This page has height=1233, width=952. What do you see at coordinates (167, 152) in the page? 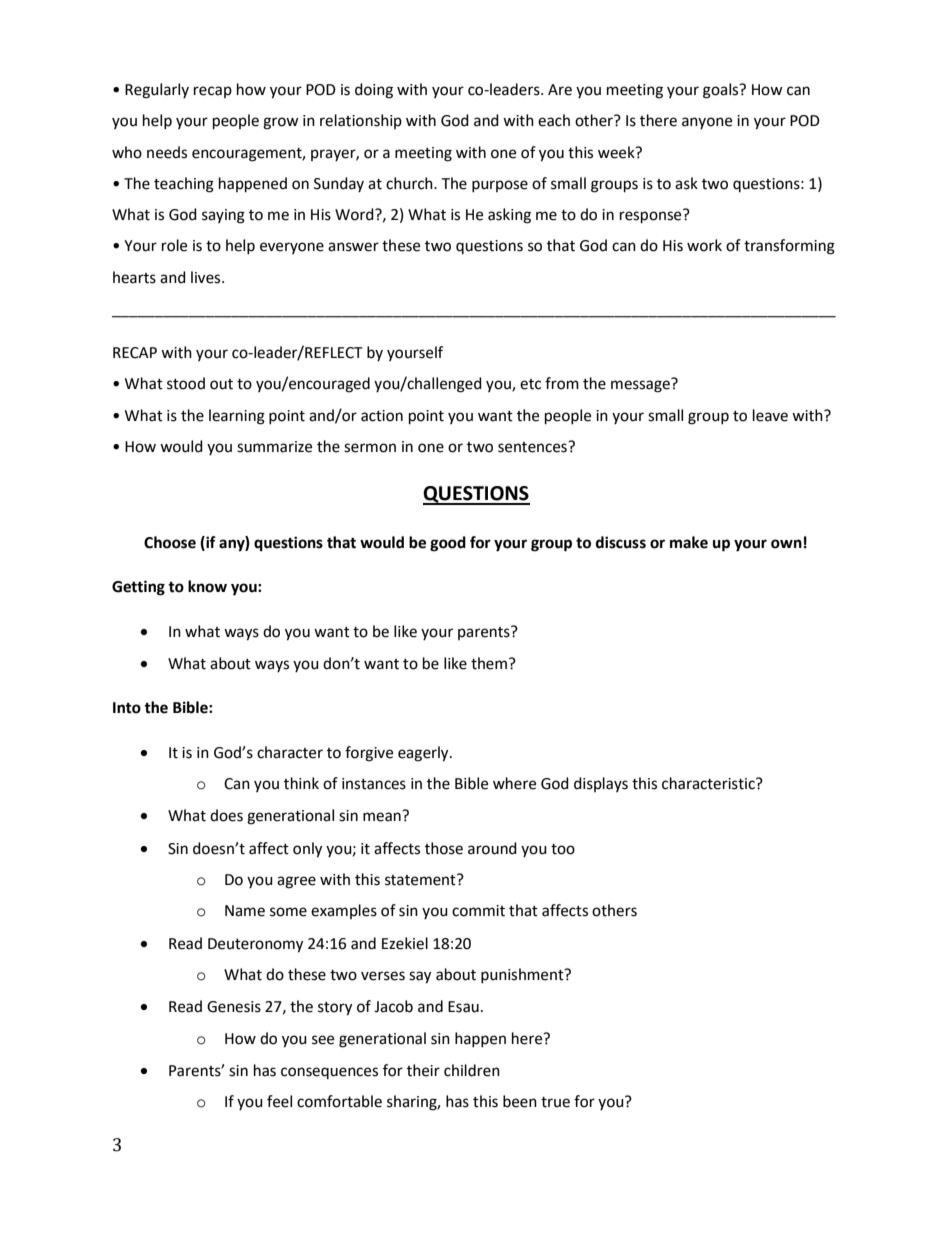
I see `needs` at bounding box center [167, 152].
